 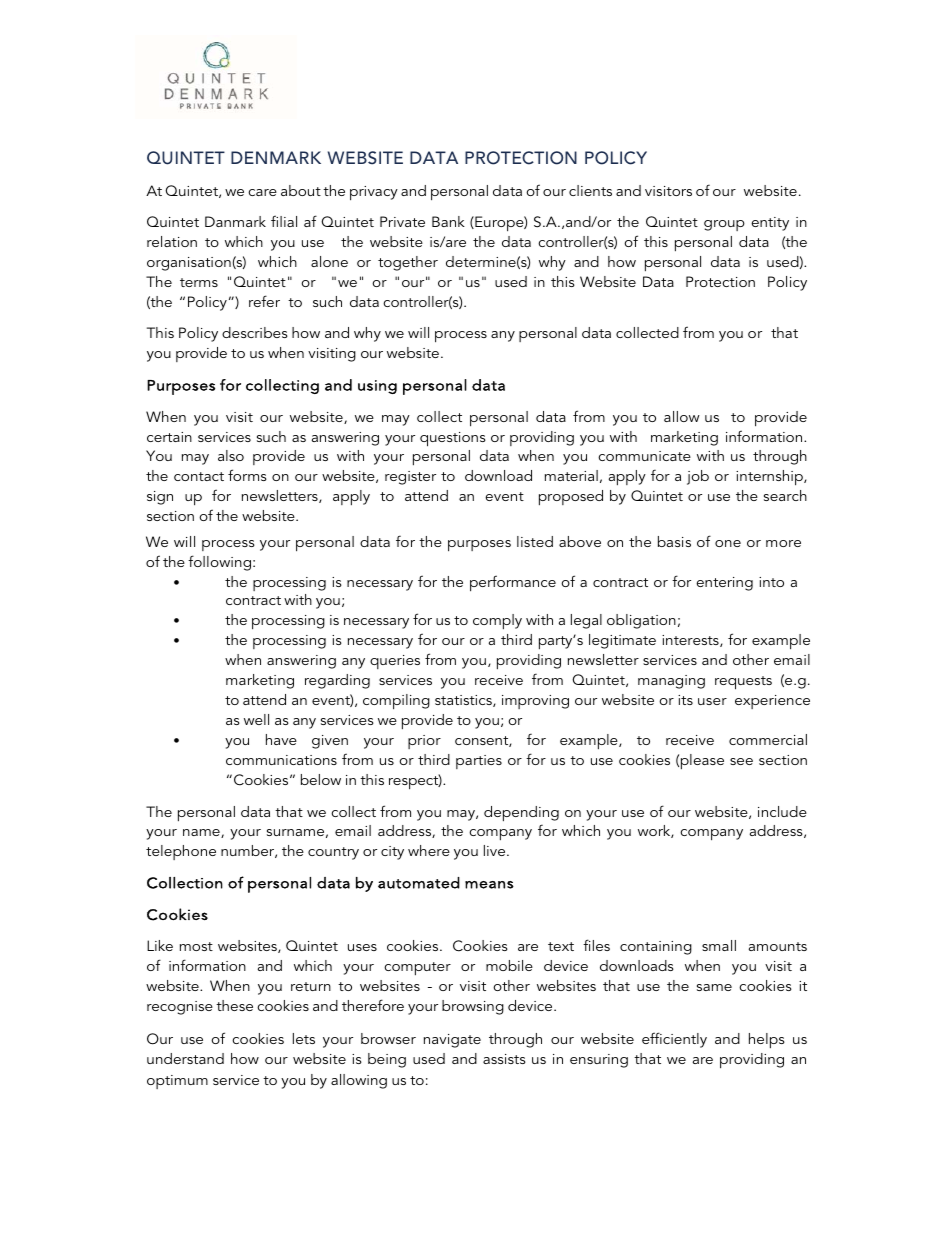 What do you see at coordinates (185, 1058) in the page?
I see `understand` at bounding box center [185, 1058].
